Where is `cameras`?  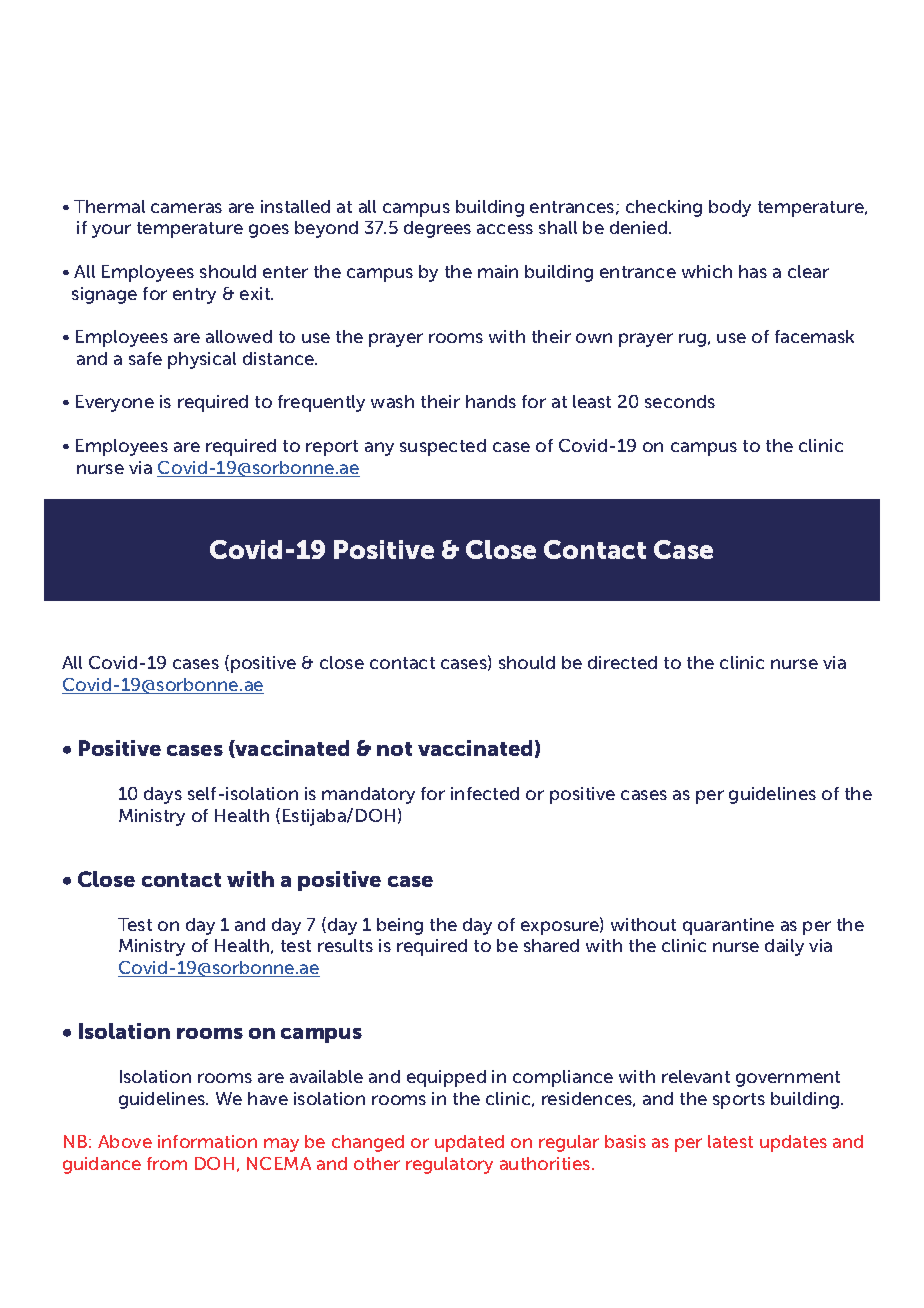
cameras is located at coordinates (186, 208).
